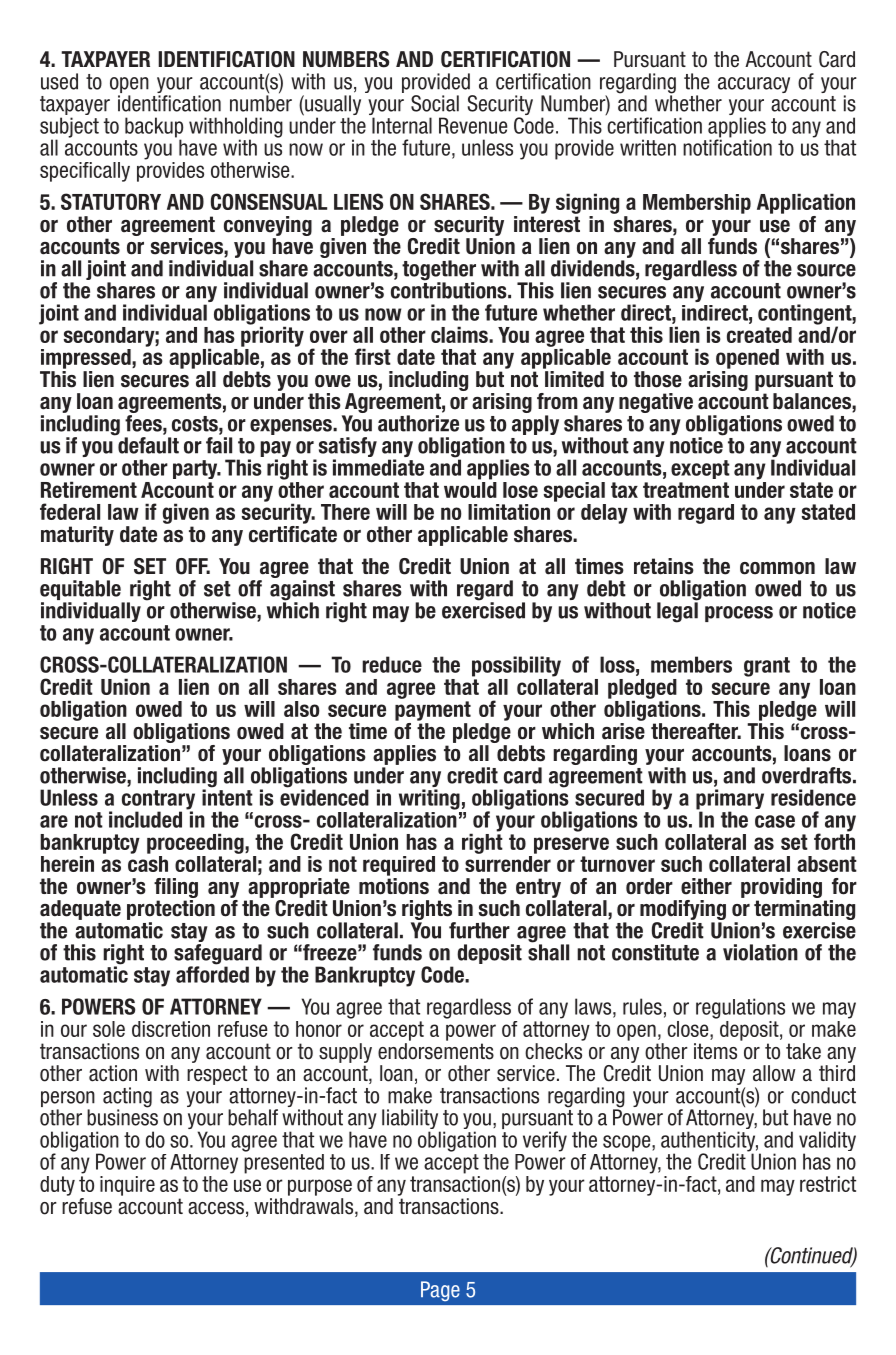 This image has width=896, height=1355. What do you see at coordinates (433, 711) in the image?
I see `payment` at bounding box center [433, 711].
